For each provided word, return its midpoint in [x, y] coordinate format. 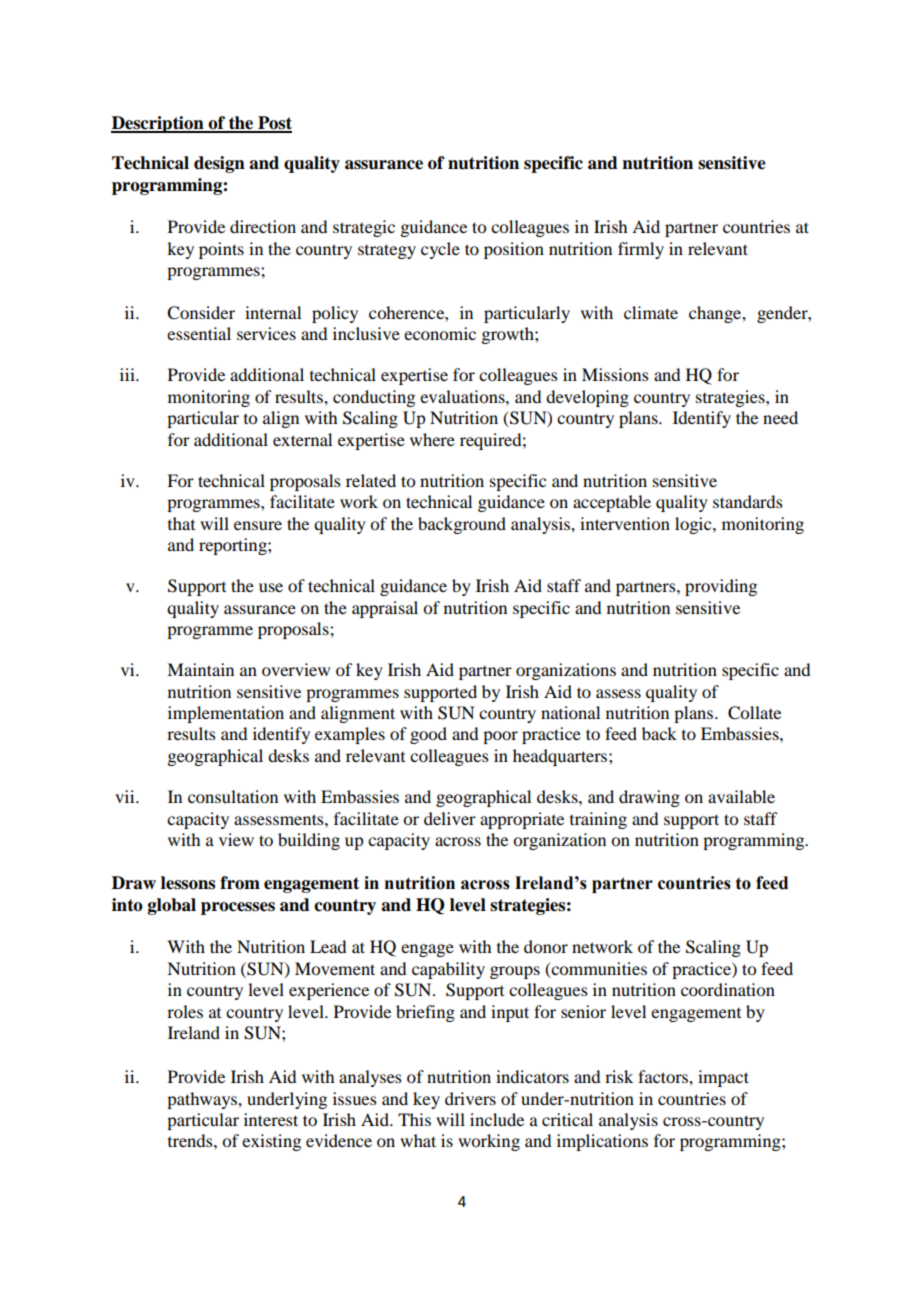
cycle [440, 250]
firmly [641, 250]
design [219, 164]
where [432, 439]
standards [748, 501]
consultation [233, 796]
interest [271, 1119]
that [181, 523]
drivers [470, 1098]
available [741, 796]
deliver [450, 818]
